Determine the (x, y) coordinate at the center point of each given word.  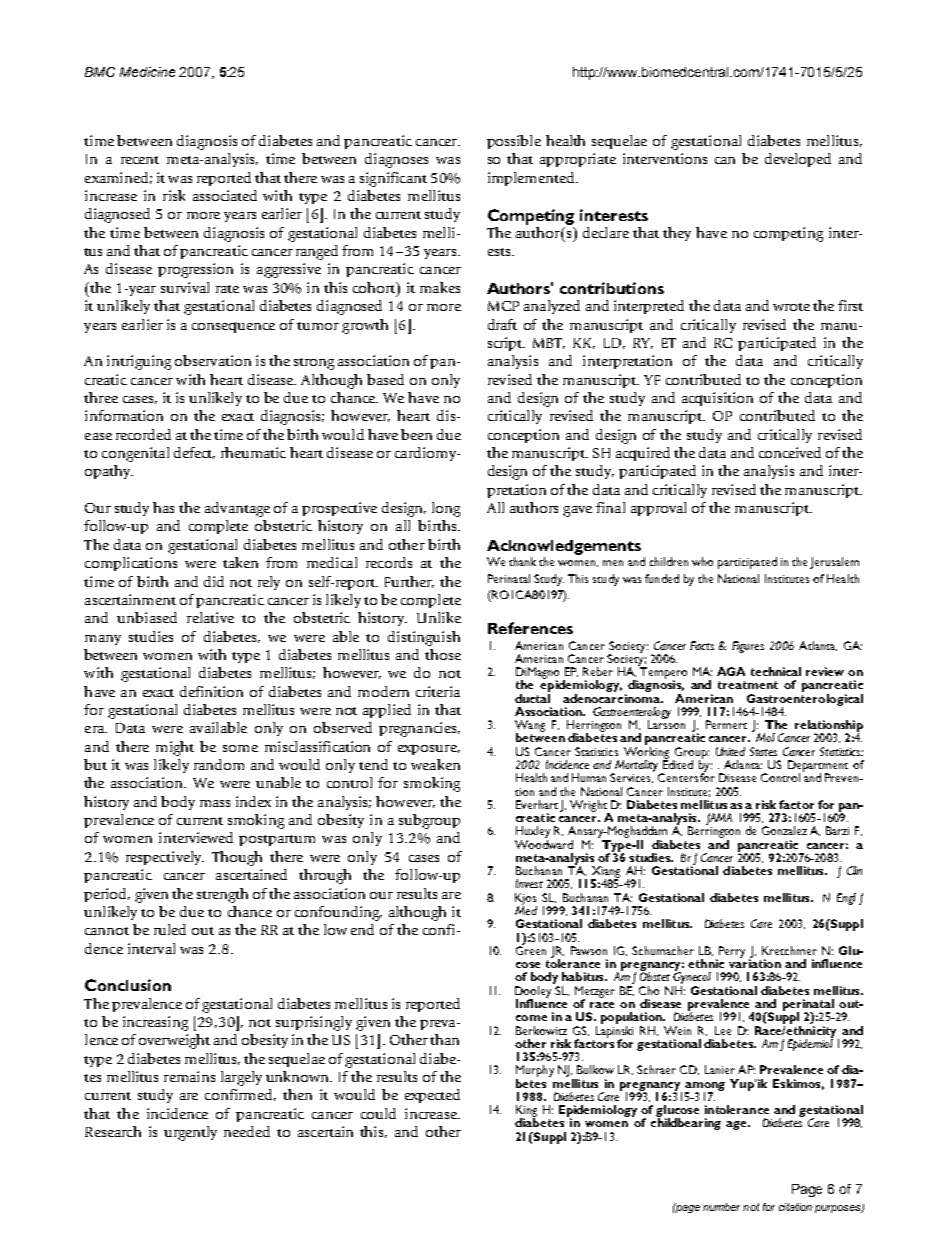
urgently (190, 1133)
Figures (748, 647)
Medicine (147, 72)
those (443, 654)
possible (514, 142)
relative (210, 617)
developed (798, 160)
